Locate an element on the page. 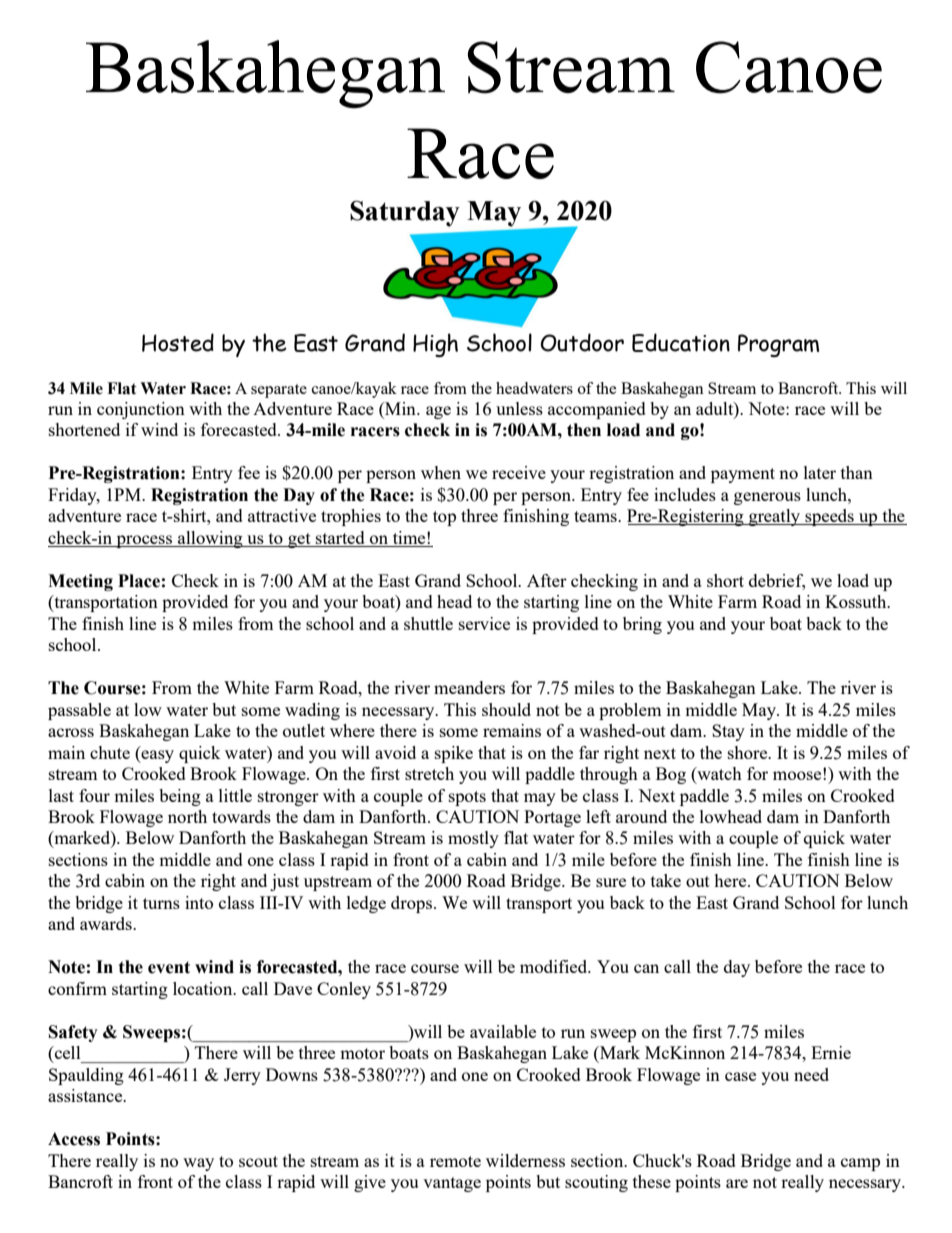  Hosted is located at coordinates (178, 342).
